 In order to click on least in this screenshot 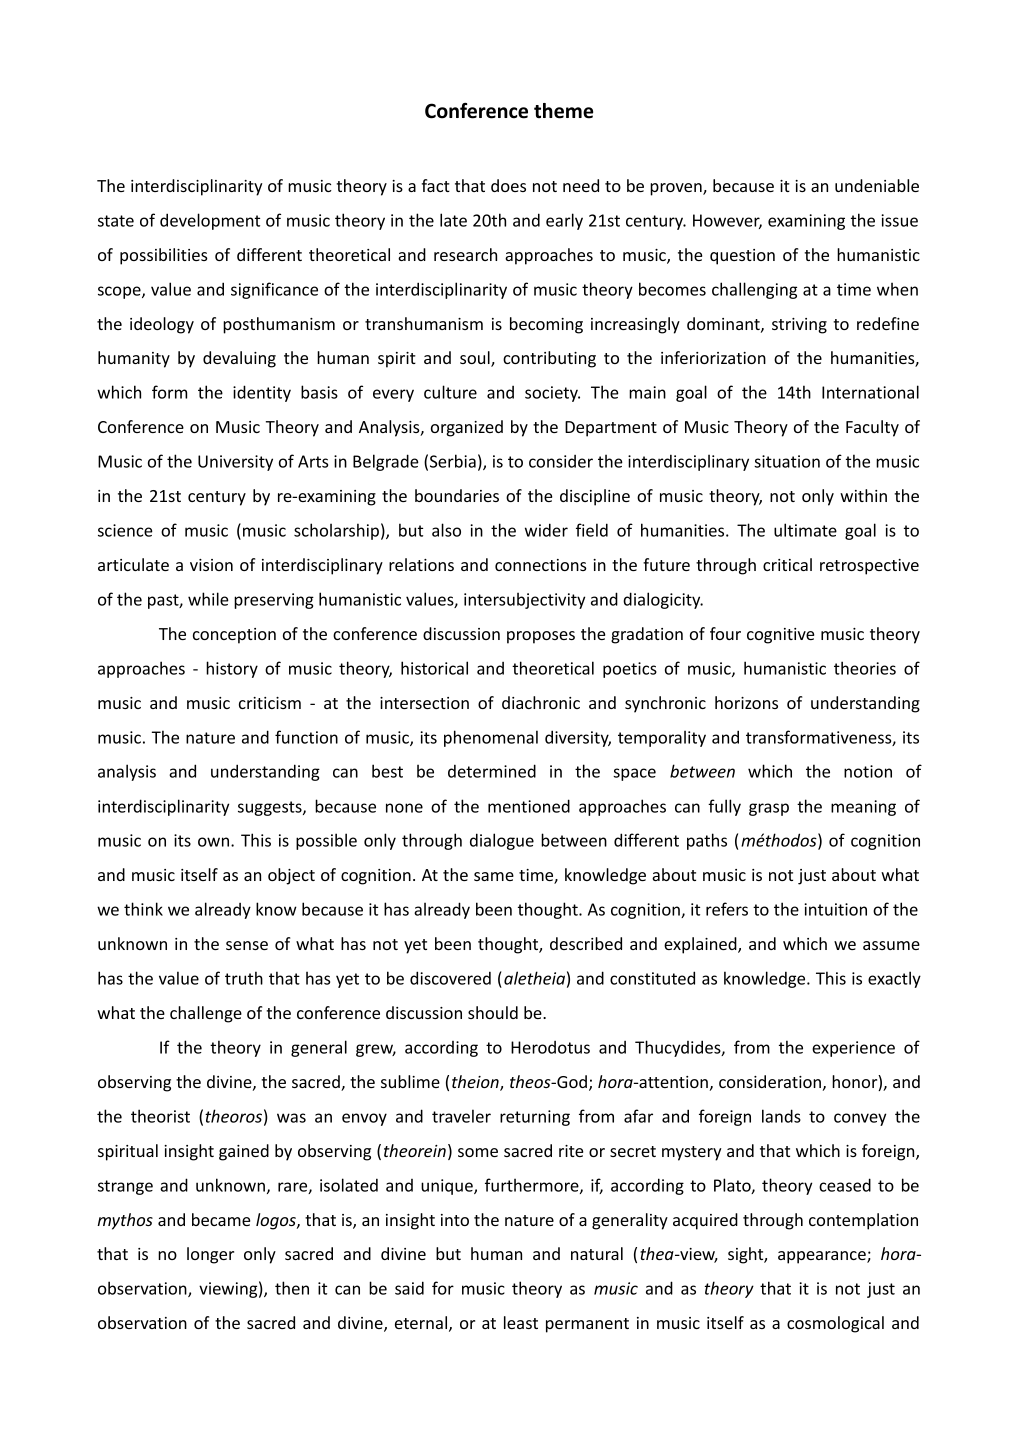, I will do `click(521, 1322)`.
